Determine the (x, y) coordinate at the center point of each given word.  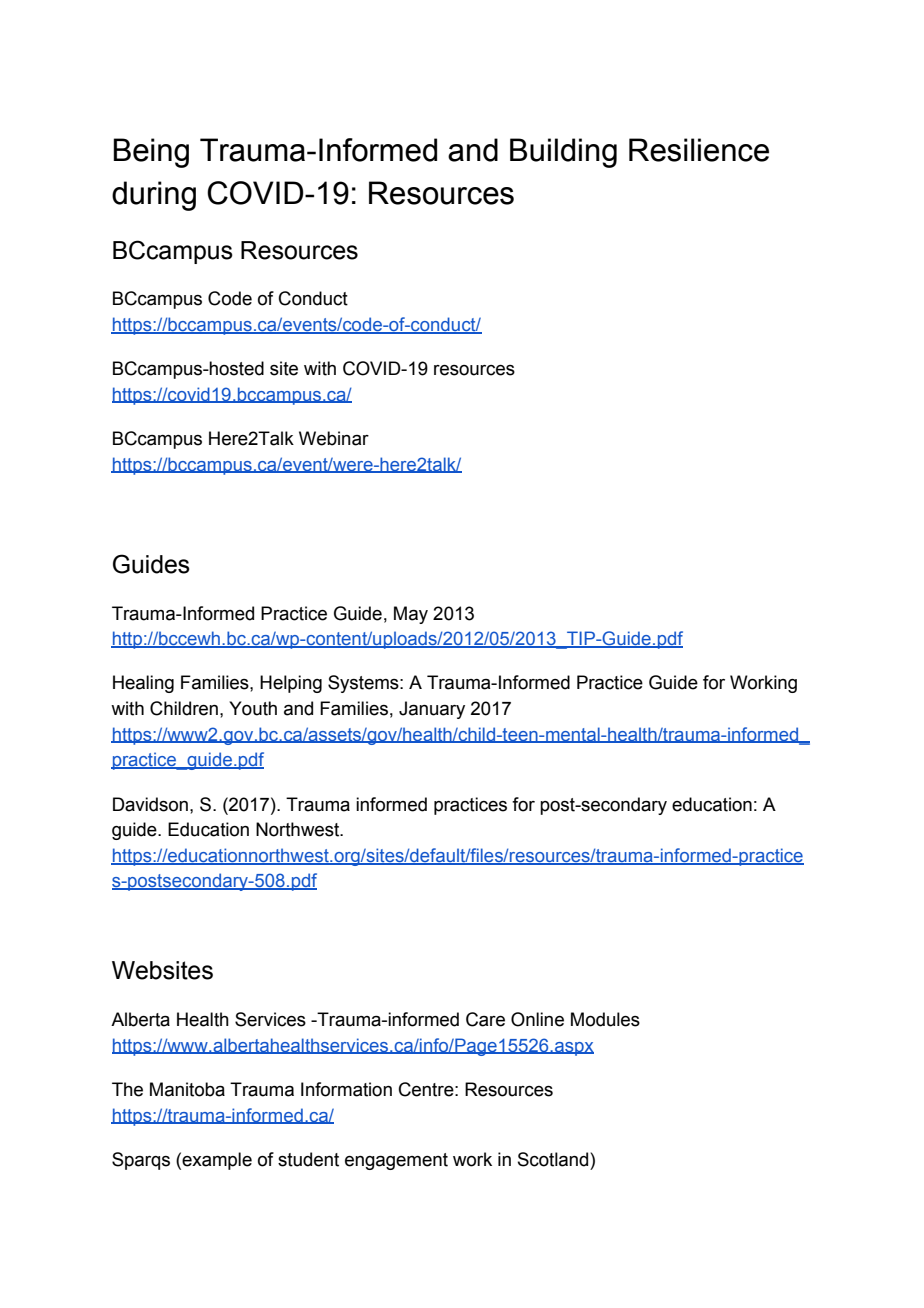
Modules (605, 1019)
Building (563, 153)
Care (485, 1019)
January (432, 710)
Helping (291, 684)
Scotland (554, 1159)
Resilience (699, 150)
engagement (396, 1161)
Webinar (334, 438)
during (154, 196)
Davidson (152, 804)
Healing (143, 684)
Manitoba (187, 1089)
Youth (253, 708)
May (411, 615)
